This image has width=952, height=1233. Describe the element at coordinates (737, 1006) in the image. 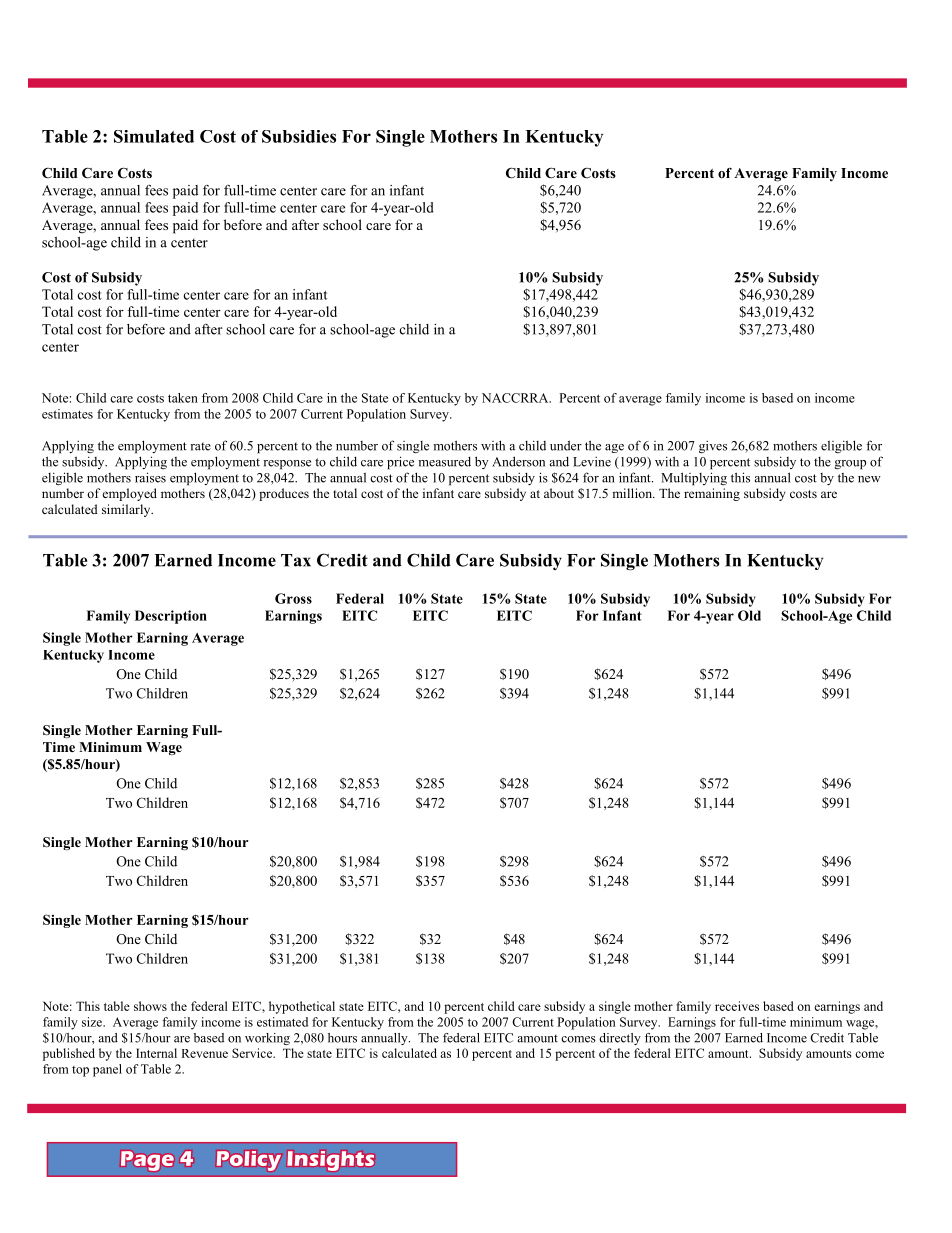

I see `receives` at that location.
